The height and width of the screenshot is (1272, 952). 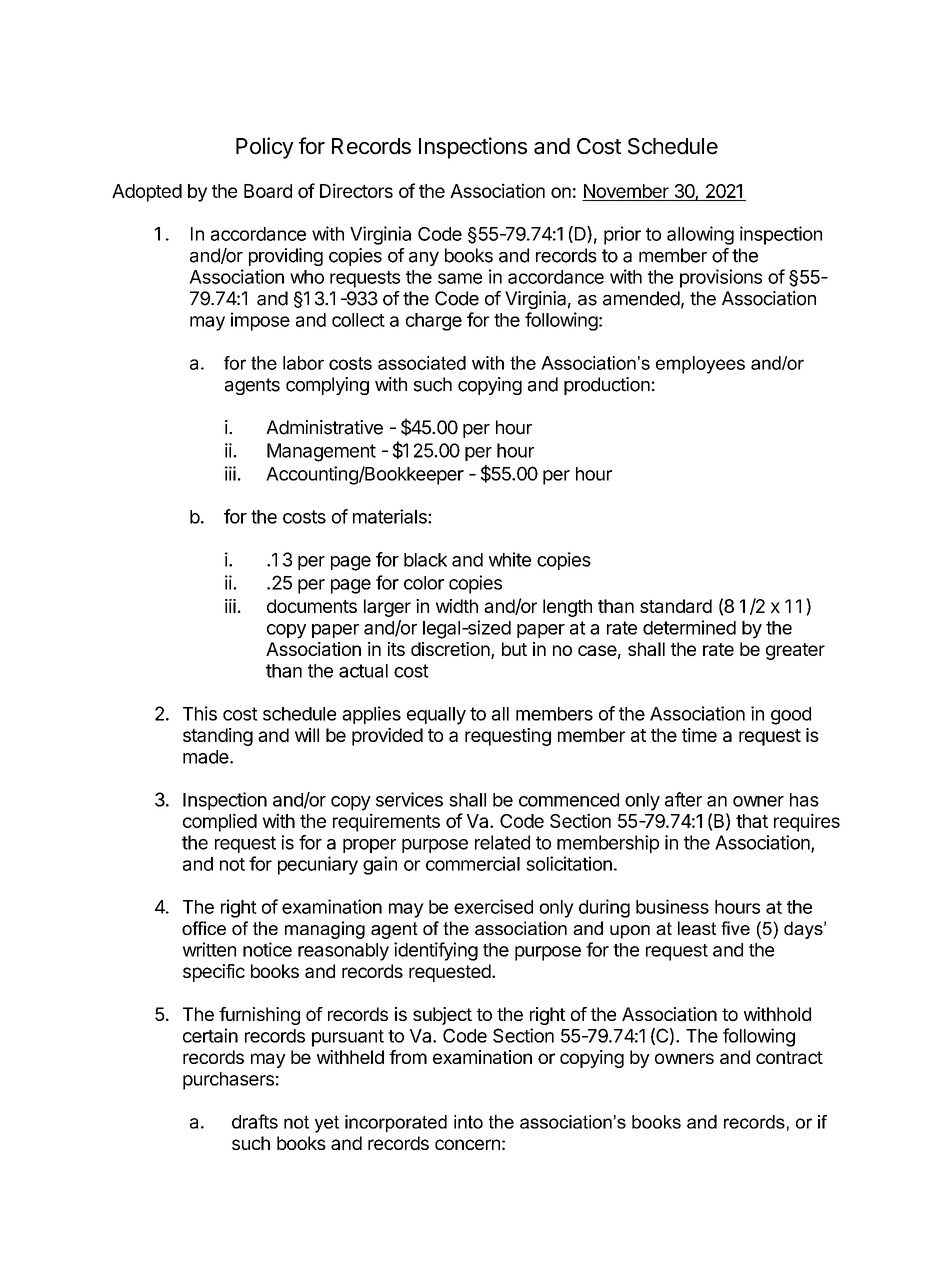 What do you see at coordinates (689, 627) in the screenshot?
I see `determined` at bounding box center [689, 627].
